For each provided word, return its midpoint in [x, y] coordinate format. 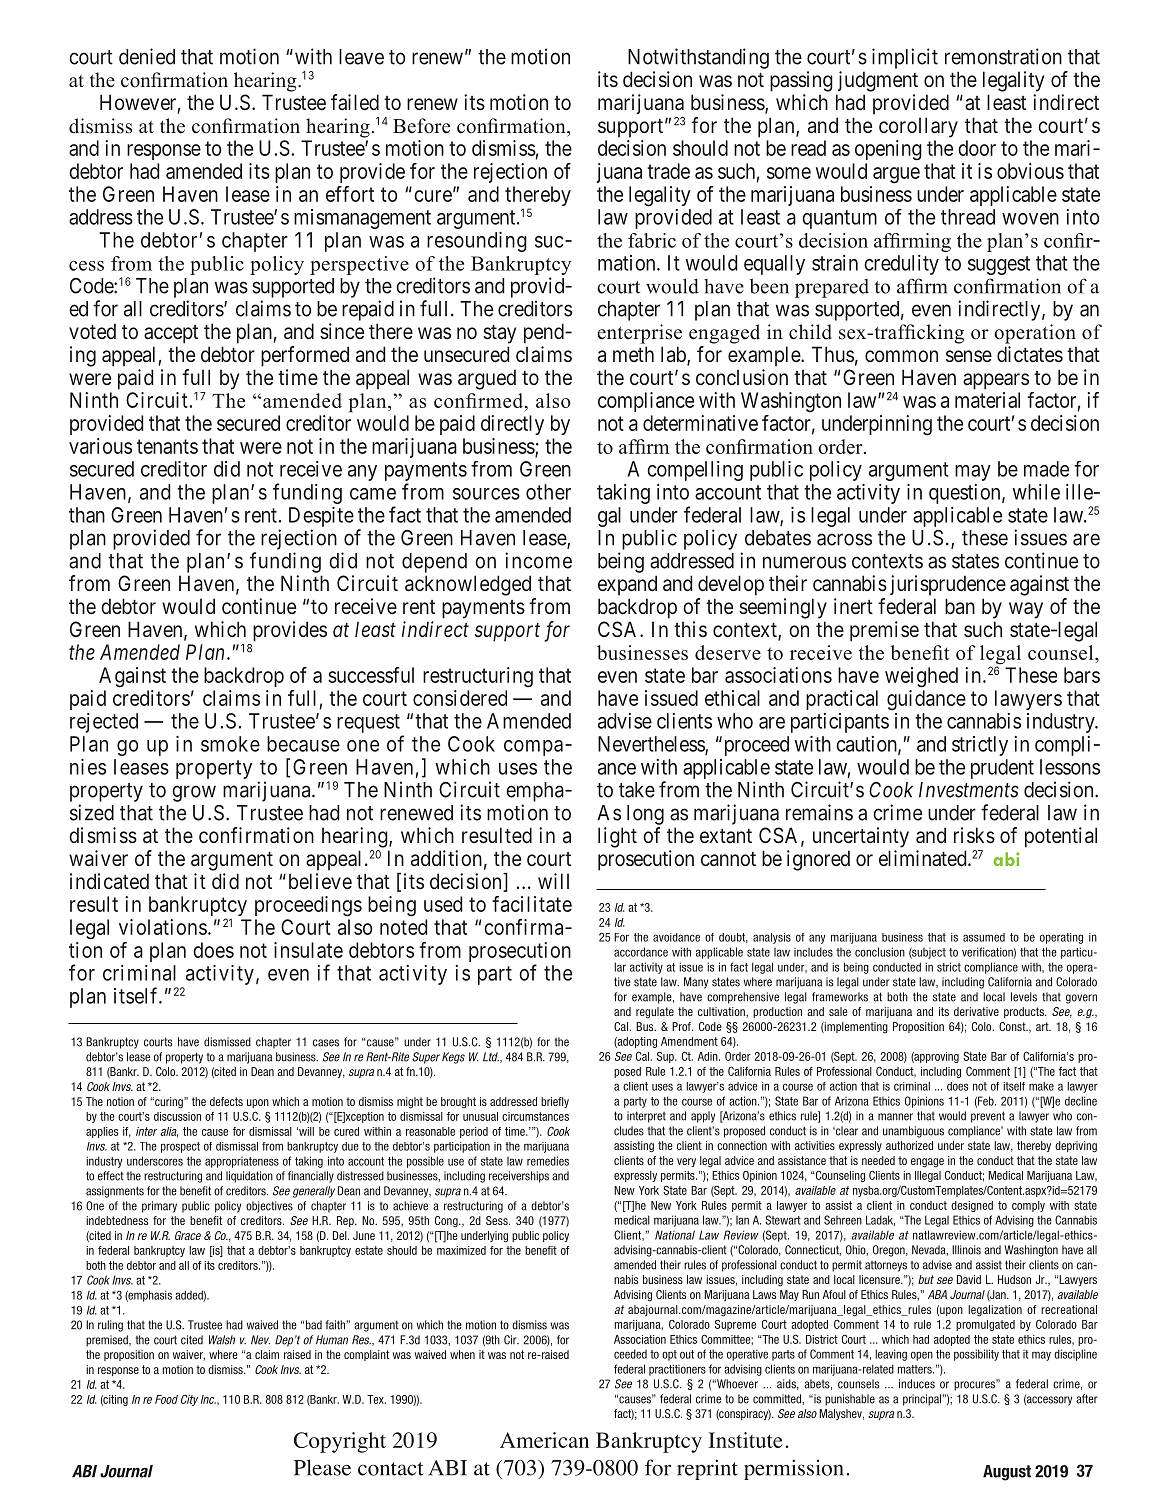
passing [801, 81]
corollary [918, 127]
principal [922, 1400]
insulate [308, 950]
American [544, 1440]
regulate [655, 1013]
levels [1024, 997]
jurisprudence [948, 585]
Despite [321, 517]
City [189, 1400]
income [538, 560]
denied [147, 56]
